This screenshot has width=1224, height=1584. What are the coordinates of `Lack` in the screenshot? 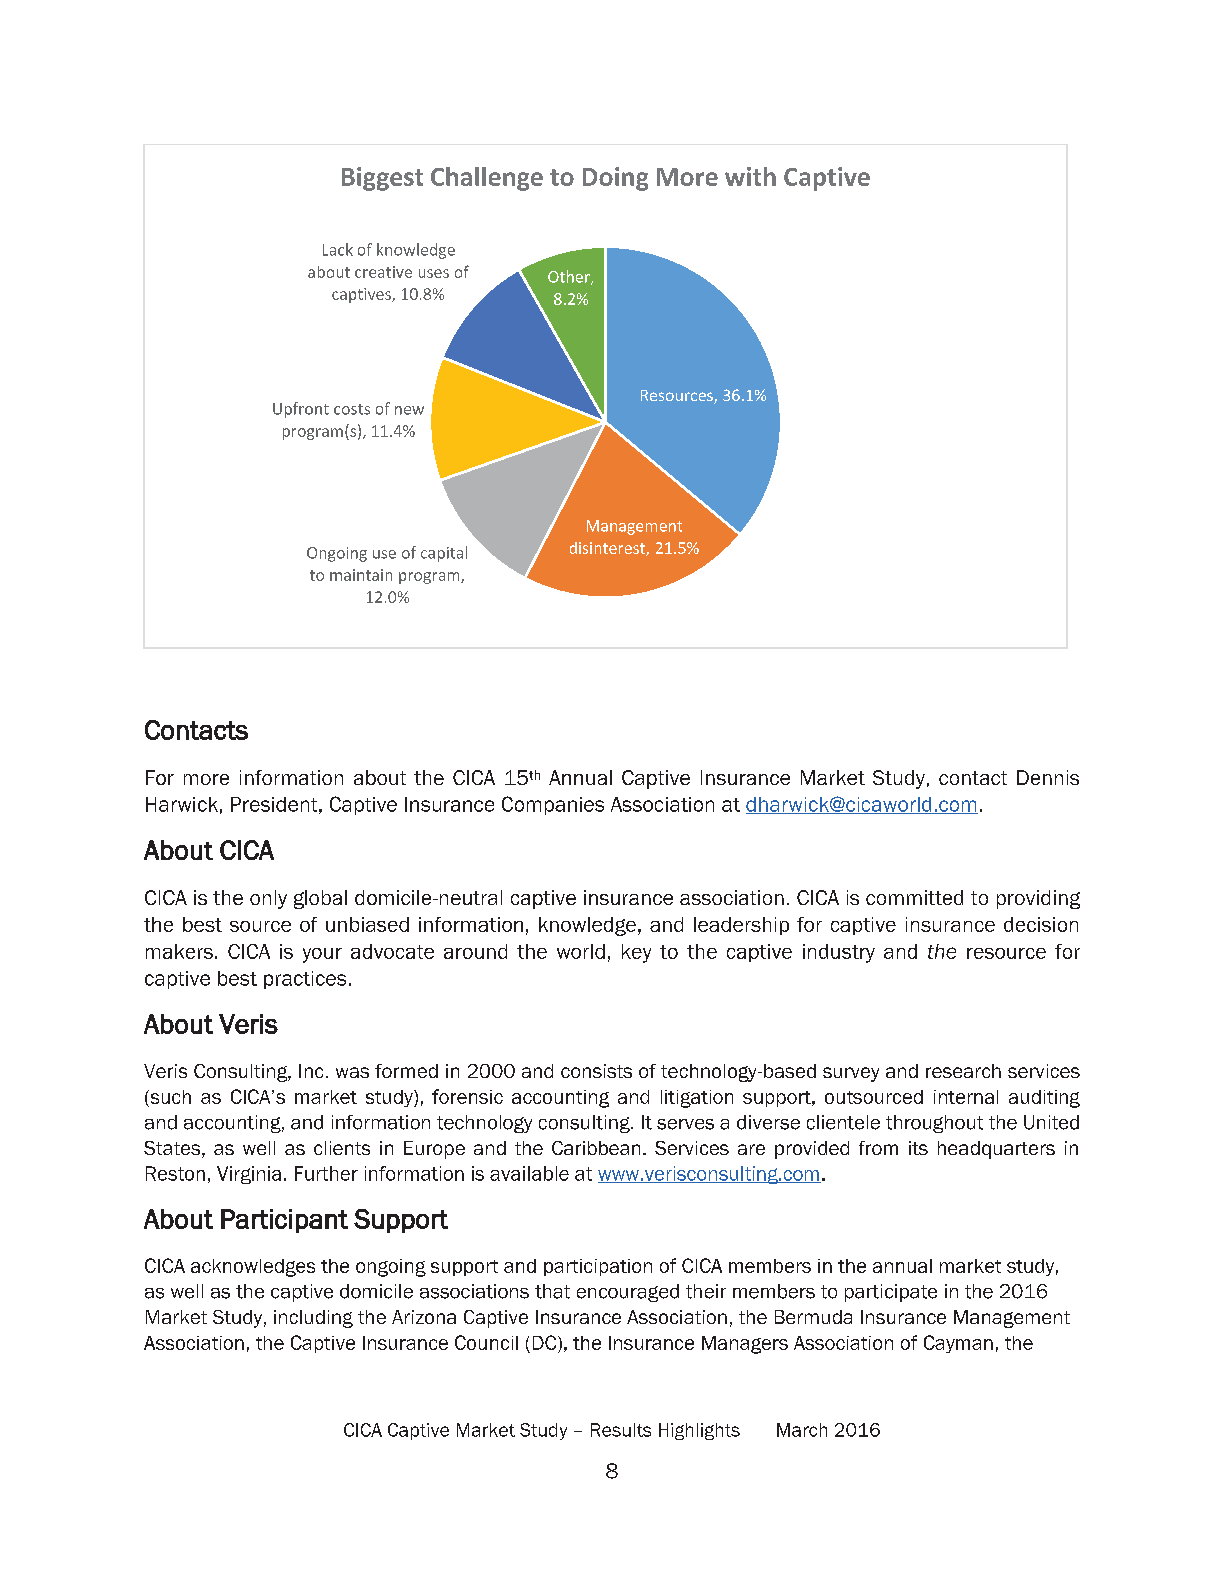 It's located at (338, 249).
